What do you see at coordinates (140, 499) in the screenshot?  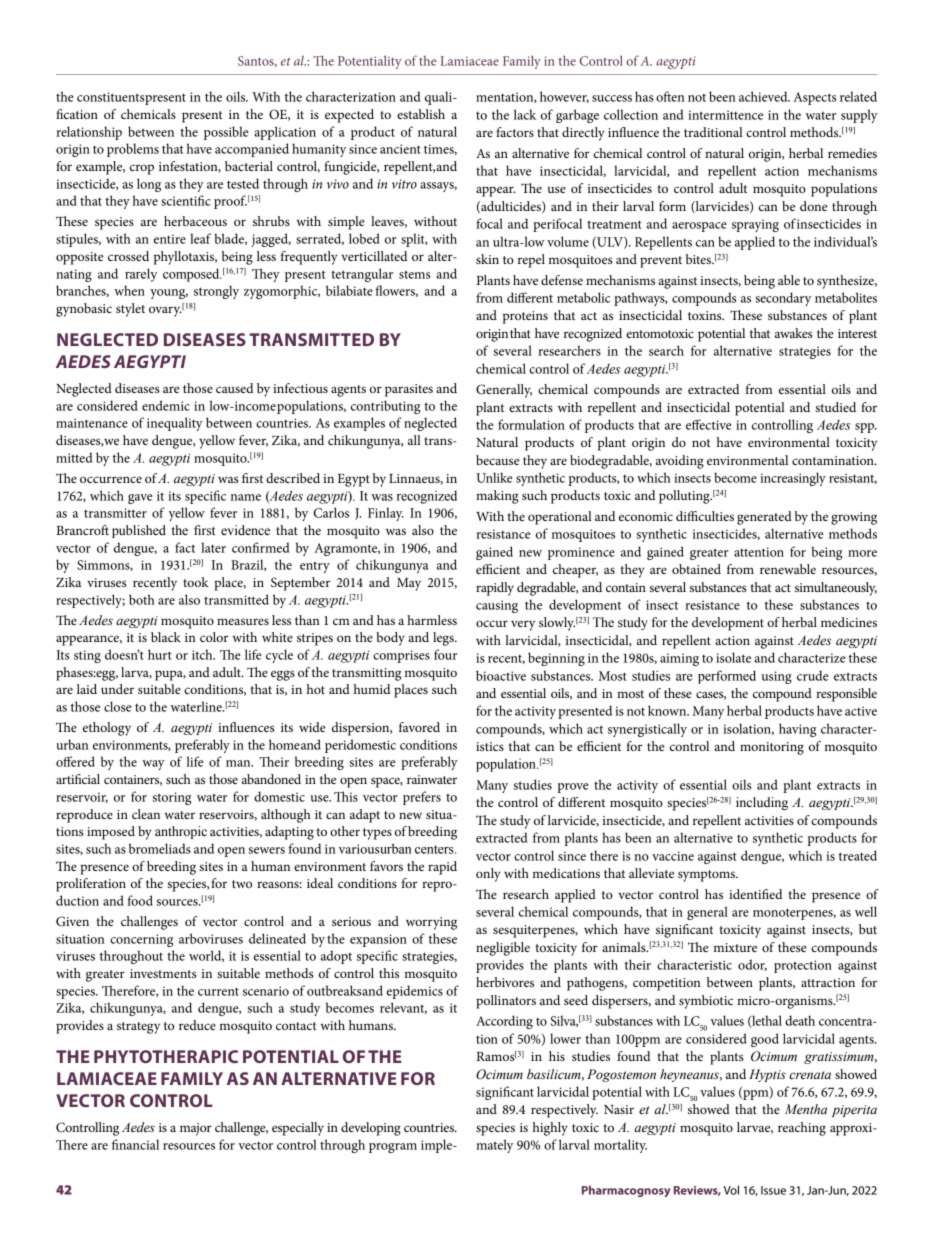 I see `gave` at bounding box center [140, 499].
